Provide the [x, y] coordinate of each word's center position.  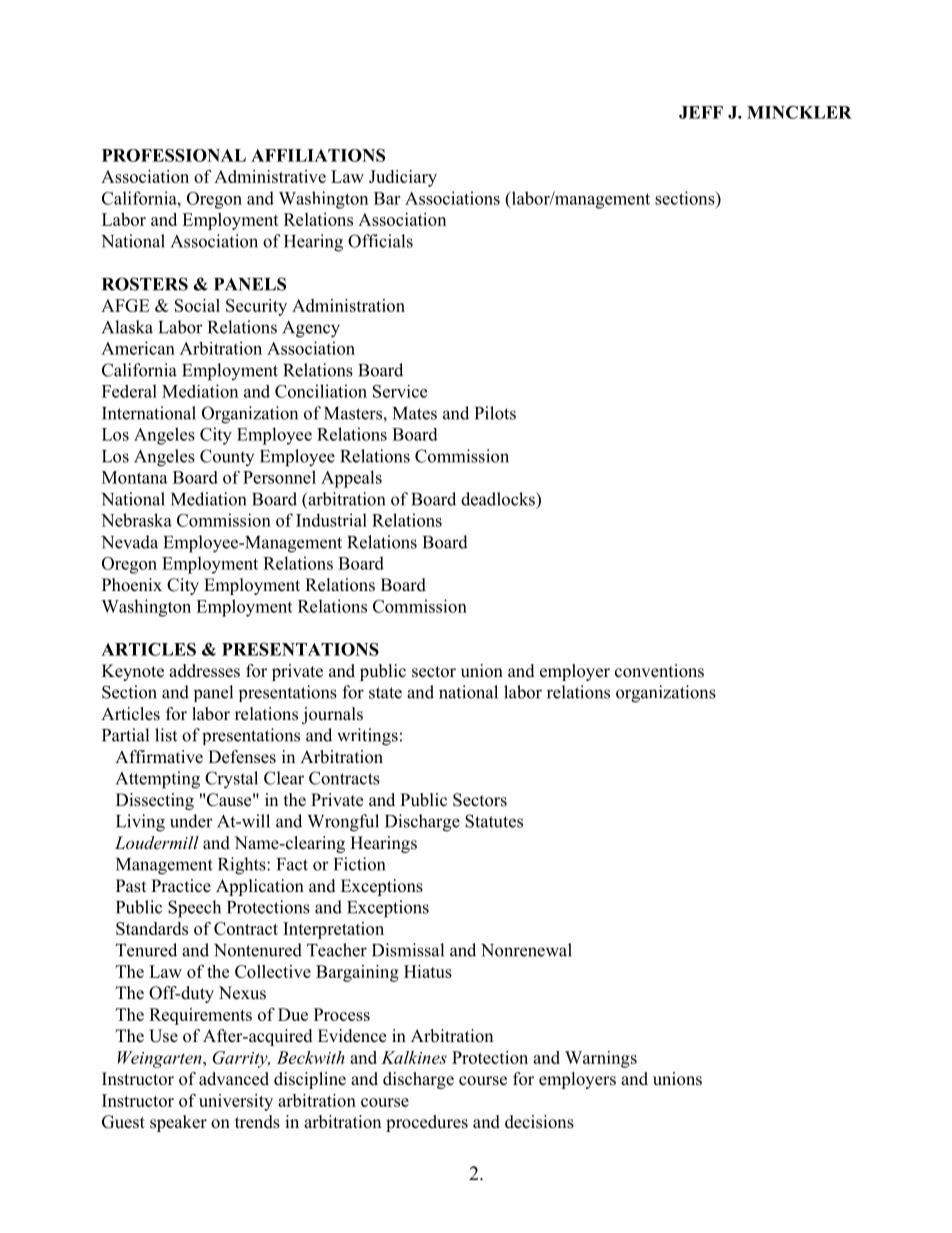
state [385, 693]
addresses [204, 671]
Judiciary [403, 178]
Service [400, 391]
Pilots [495, 413]
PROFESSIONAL [174, 155]
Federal [129, 391]
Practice [181, 886]
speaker [178, 1123]
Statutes [494, 821]
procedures [427, 1123]
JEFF [701, 112]
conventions [659, 671]
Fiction [359, 864]
